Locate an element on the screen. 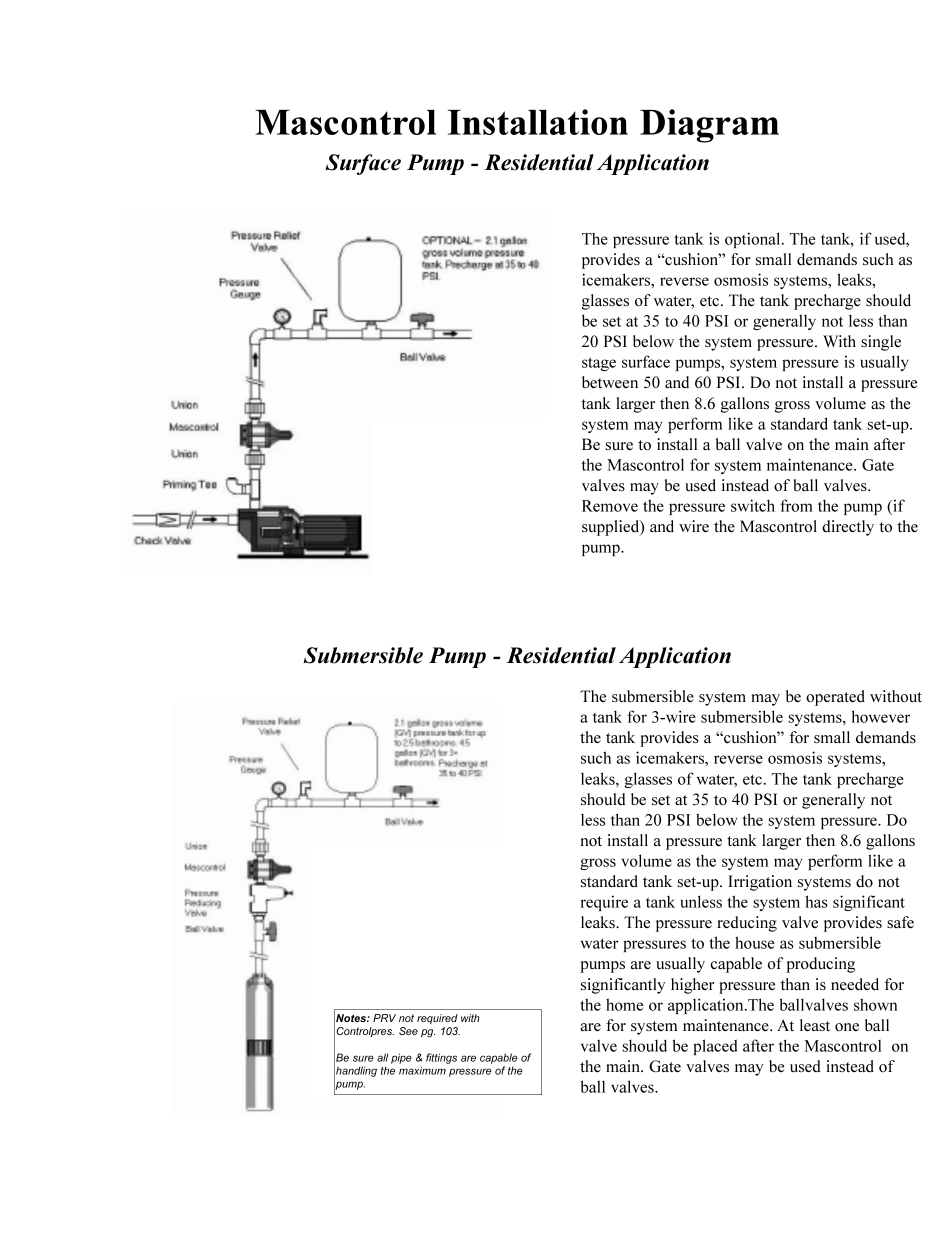 The width and height of the screenshot is (952, 1233). optional is located at coordinates (754, 240).
